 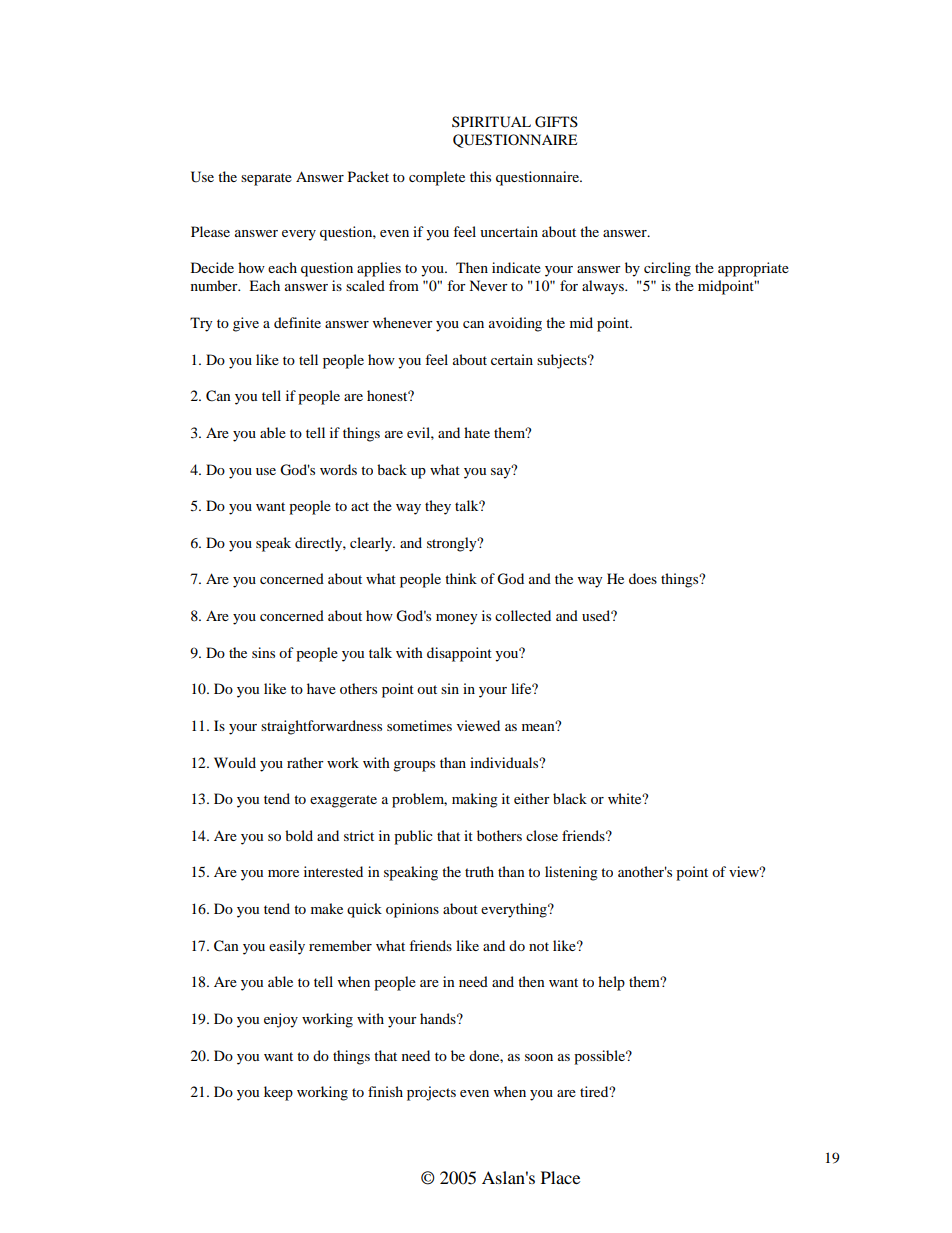 What do you see at coordinates (570, 798) in the screenshot?
I see `black` at bounding box center [570, 798].
